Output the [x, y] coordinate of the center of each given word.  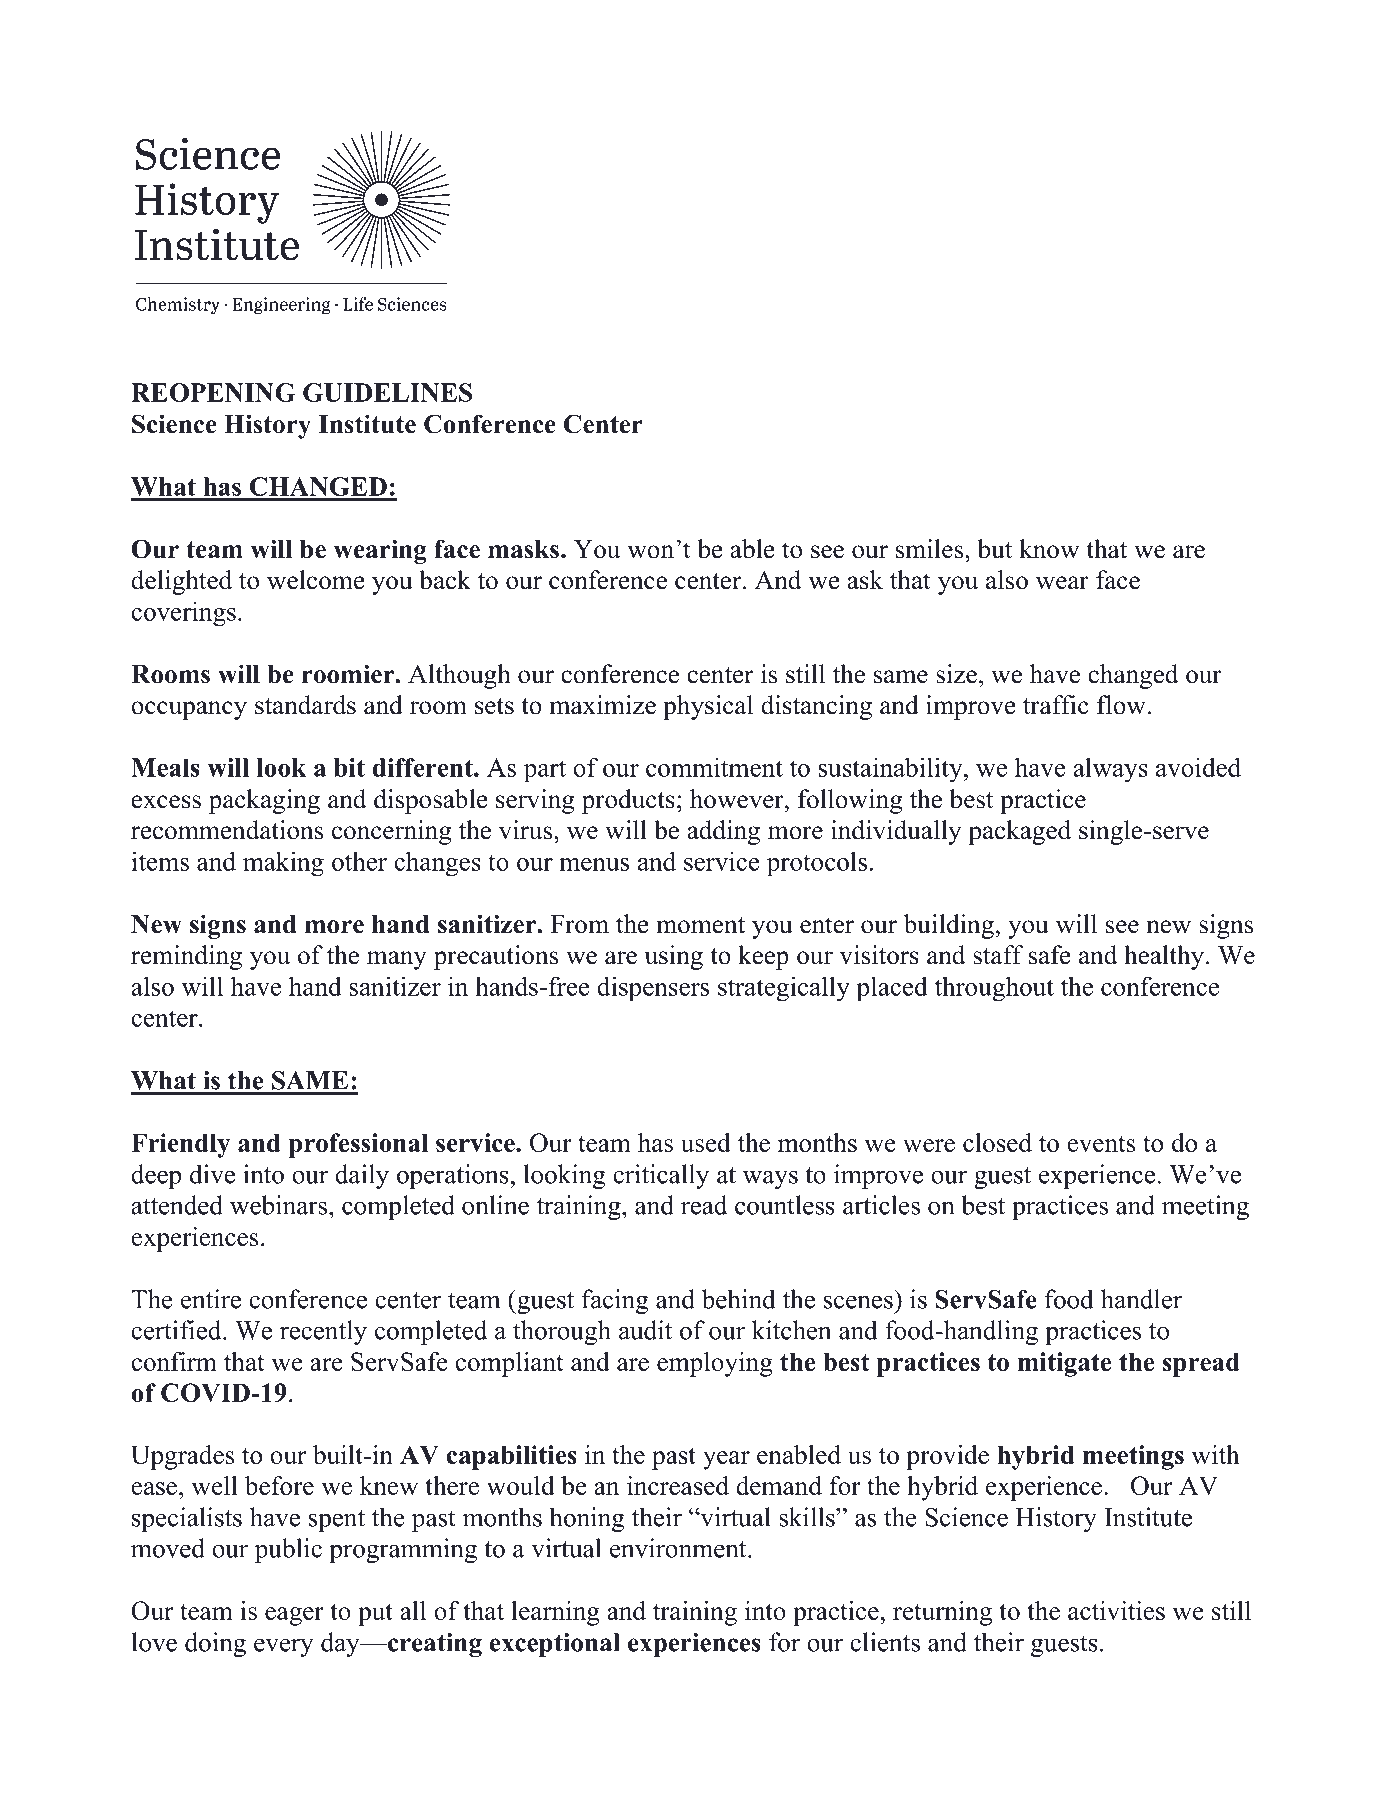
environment [679, 1548]
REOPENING [213, 392]
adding [723, 832]
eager [294, 1616]
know [1049, 549]
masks [523, 549]
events [1101, 1144]
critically [661, 1176]
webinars [278, 1205]
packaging [264, 801]
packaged [1019, 832]
